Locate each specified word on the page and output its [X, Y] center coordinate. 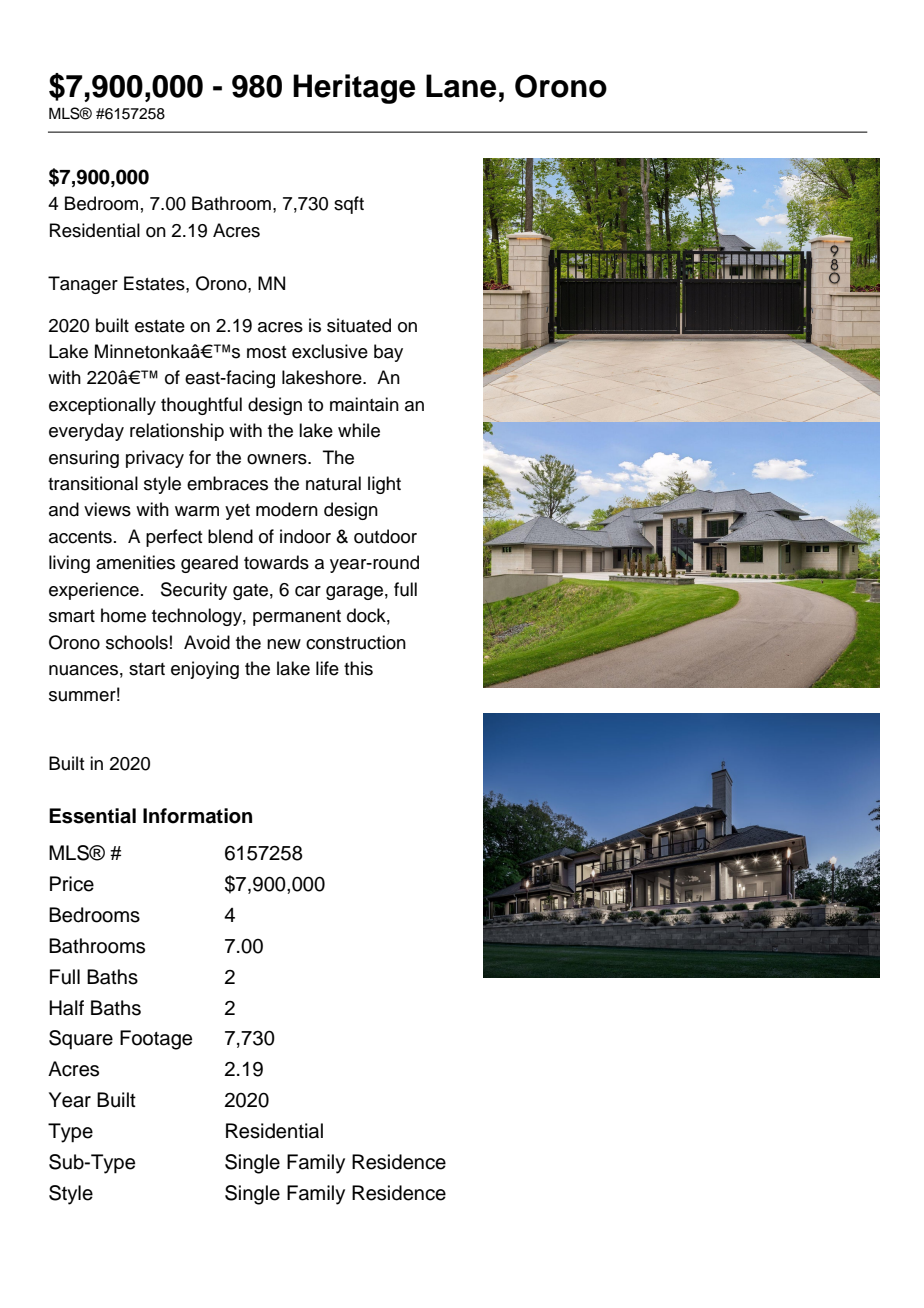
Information [197, 816]
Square [81, 1040]
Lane [461, 86]
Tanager [83, 285]
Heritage [354, 89]
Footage [156, 1040]
